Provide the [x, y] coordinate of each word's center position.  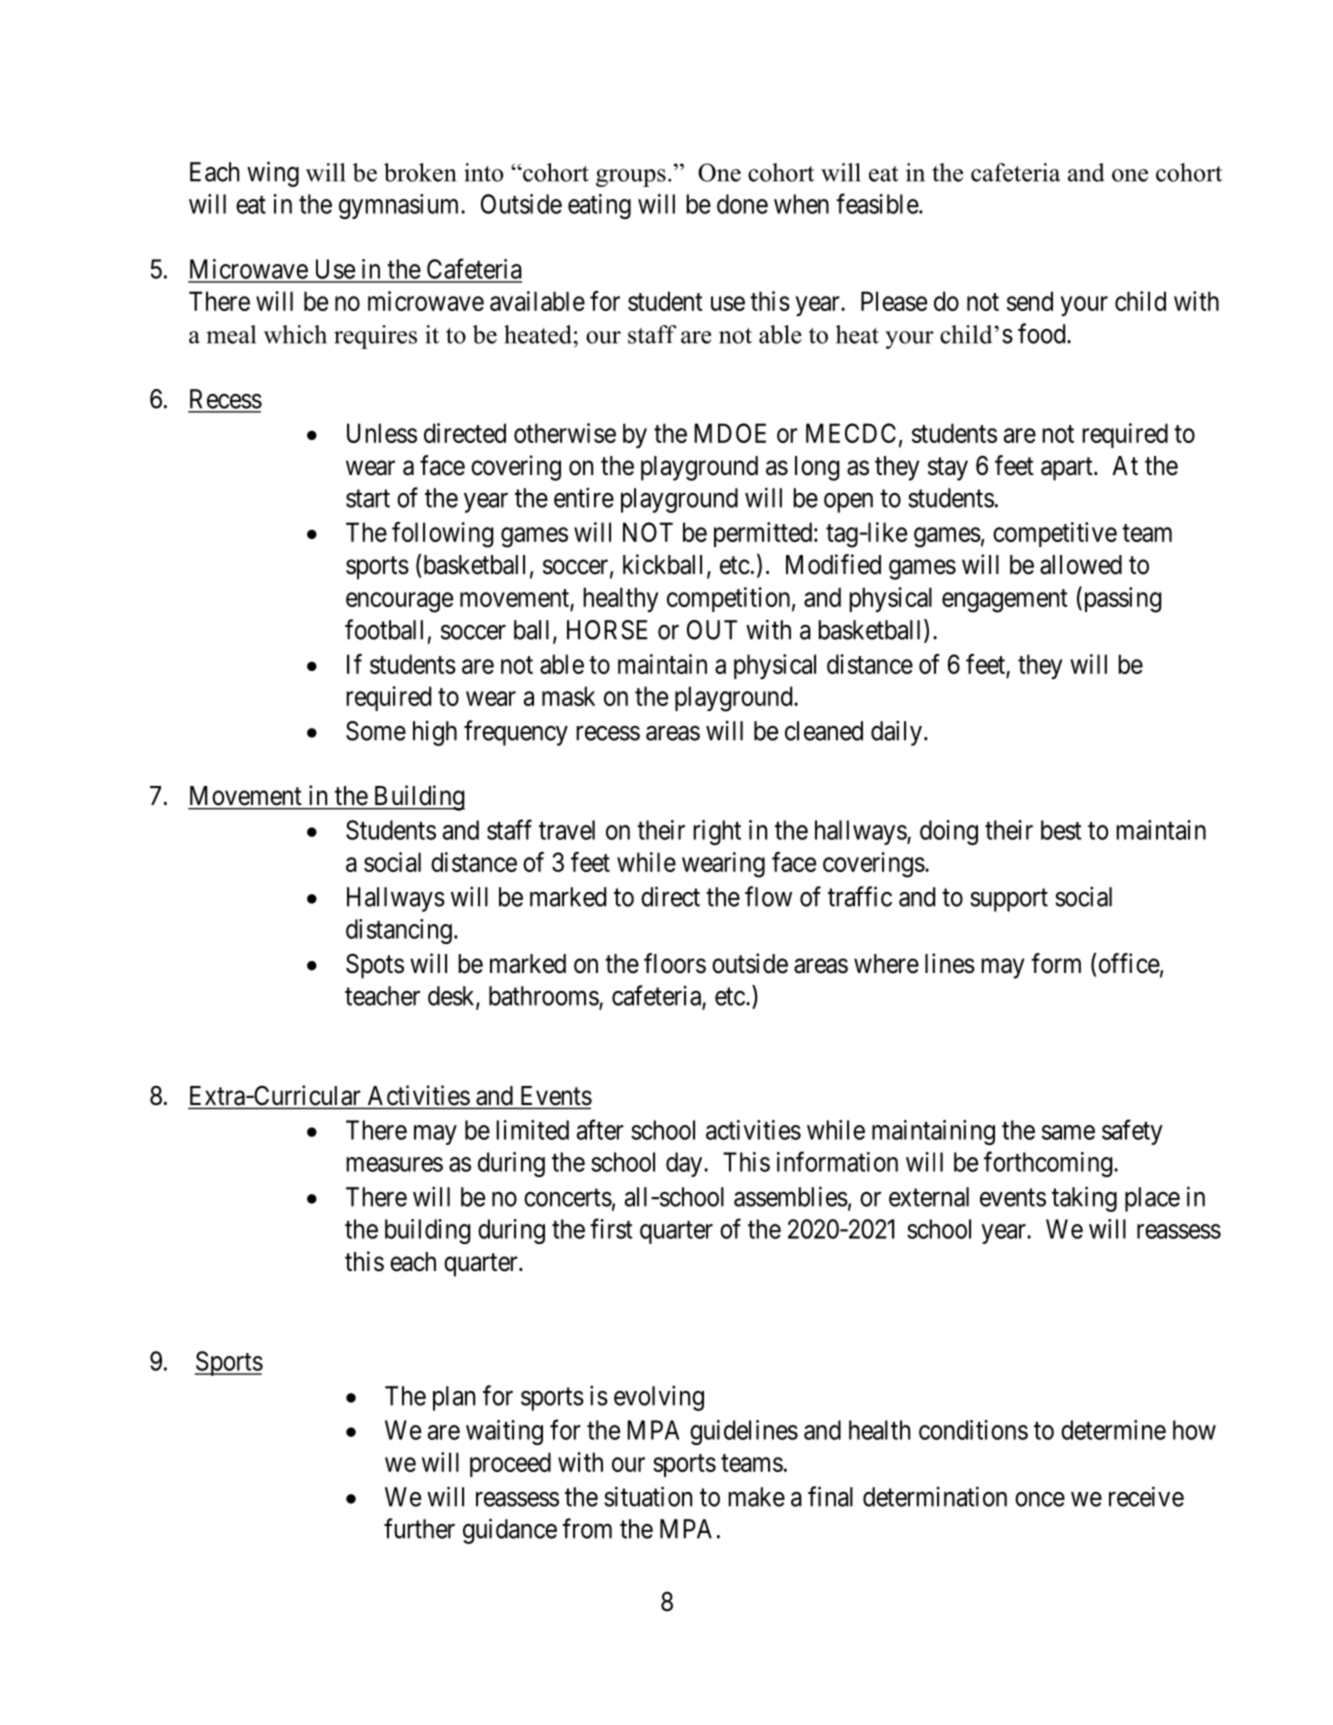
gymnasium [400, 206]
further [419, 1528]
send [1030, 301]
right [717, 832]
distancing [399, 931]
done [742, 204]
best [1061, 830]
